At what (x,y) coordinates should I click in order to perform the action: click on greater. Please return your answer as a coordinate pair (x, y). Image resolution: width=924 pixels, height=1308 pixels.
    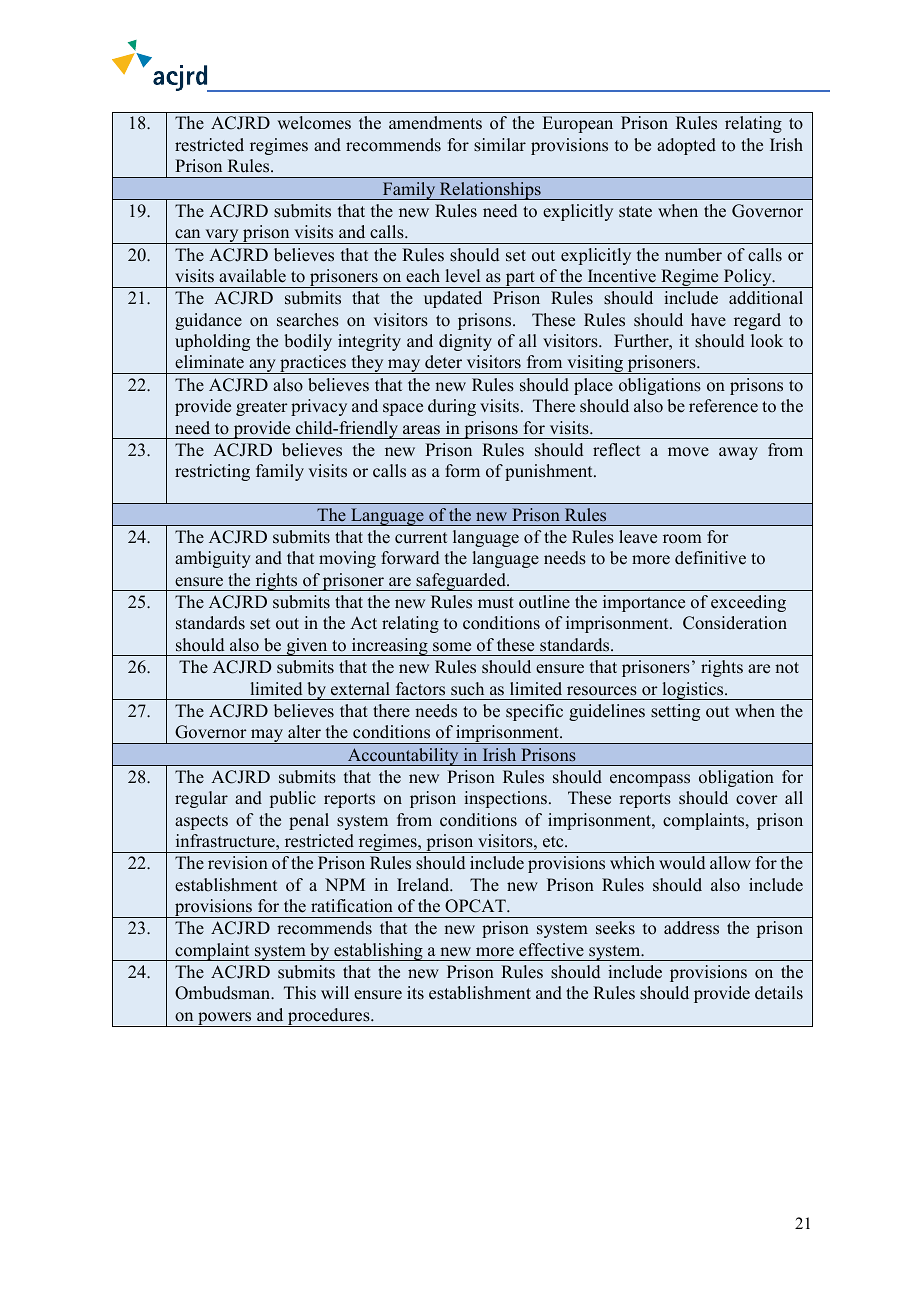
    Looking at the image, I should click on (262, 408).
